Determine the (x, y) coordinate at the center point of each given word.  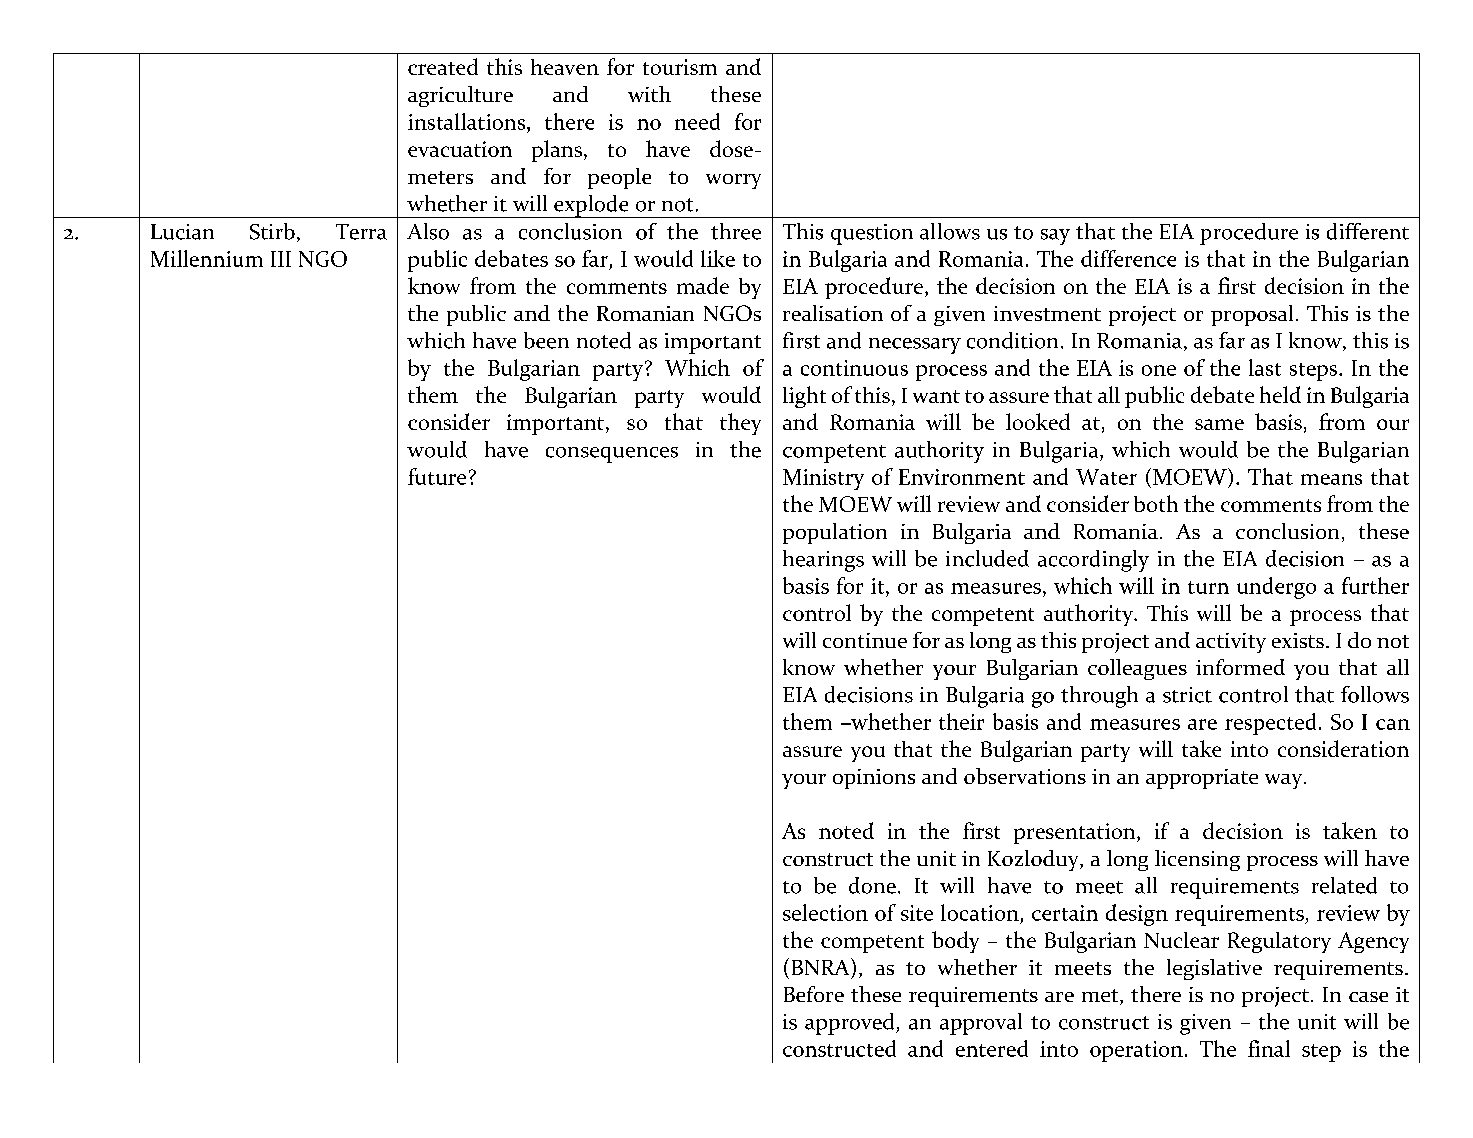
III (281, 259)
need (697, 121)
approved (851, 1024)
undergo (1276, 588)
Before (814, 994)
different (1368, 231)
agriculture (460, 96)
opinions (874, 779)
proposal (1252, 315)
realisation (833, 313)
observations (1025, 776)
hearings (823, 561)
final (1269, 1048)
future (437, 476)
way (1285, 781)
